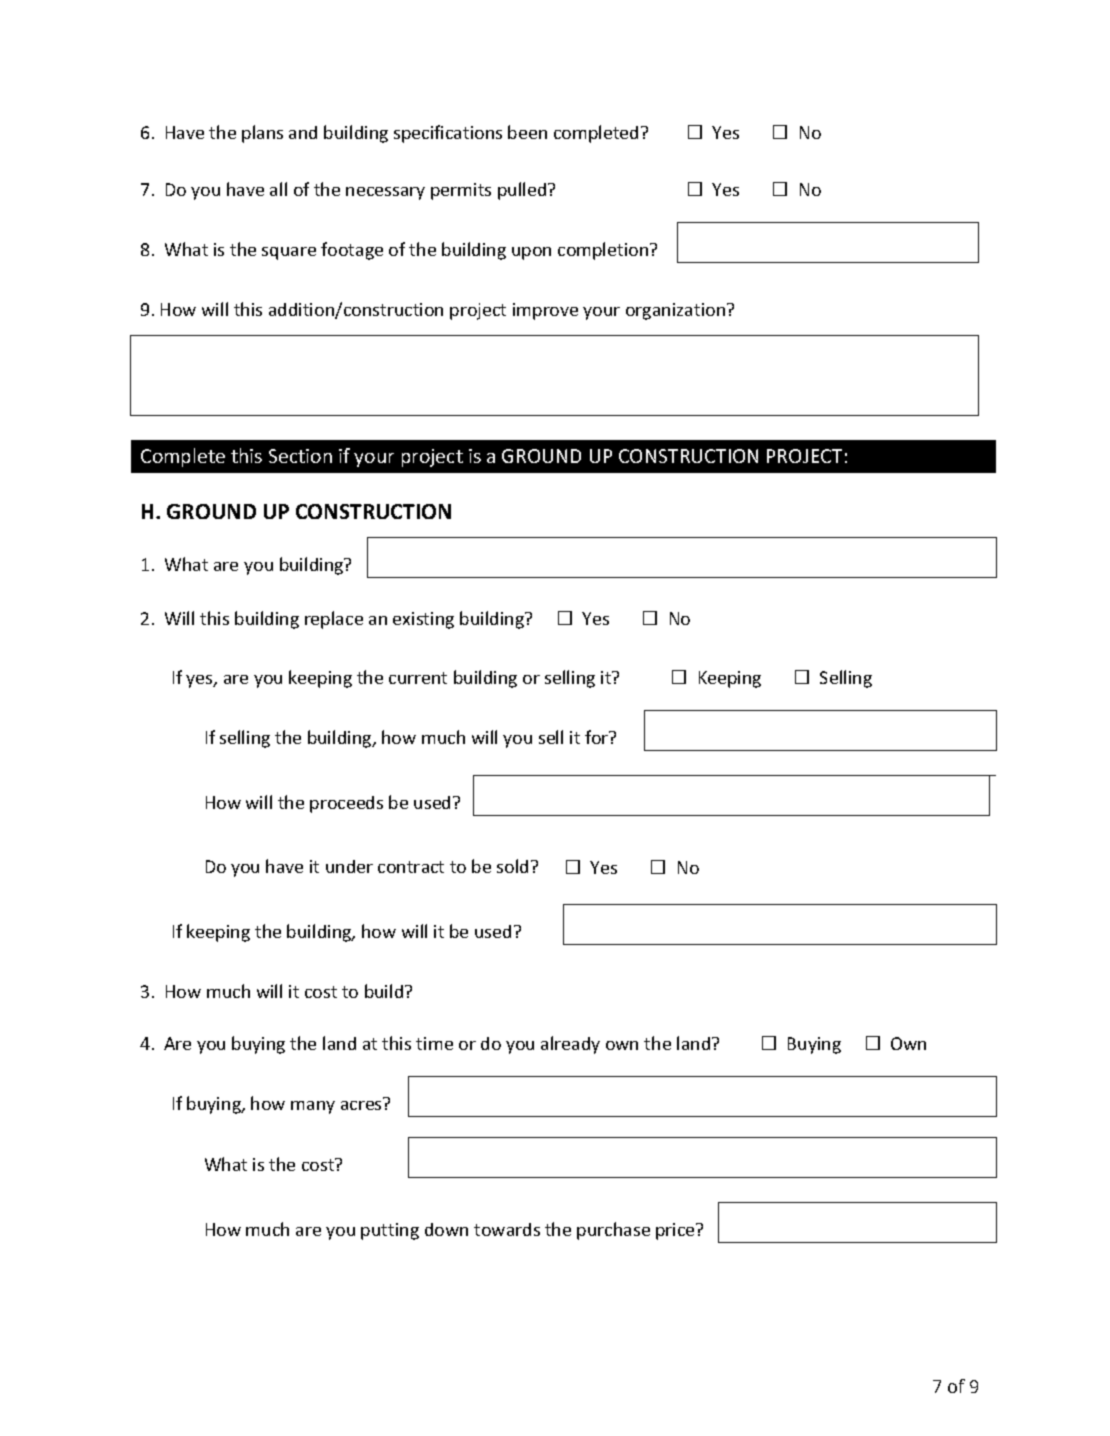 This document has height=1436, width=1110. Describe the element at coordinates (313, 1107) in the document. I see `many` at that location.
